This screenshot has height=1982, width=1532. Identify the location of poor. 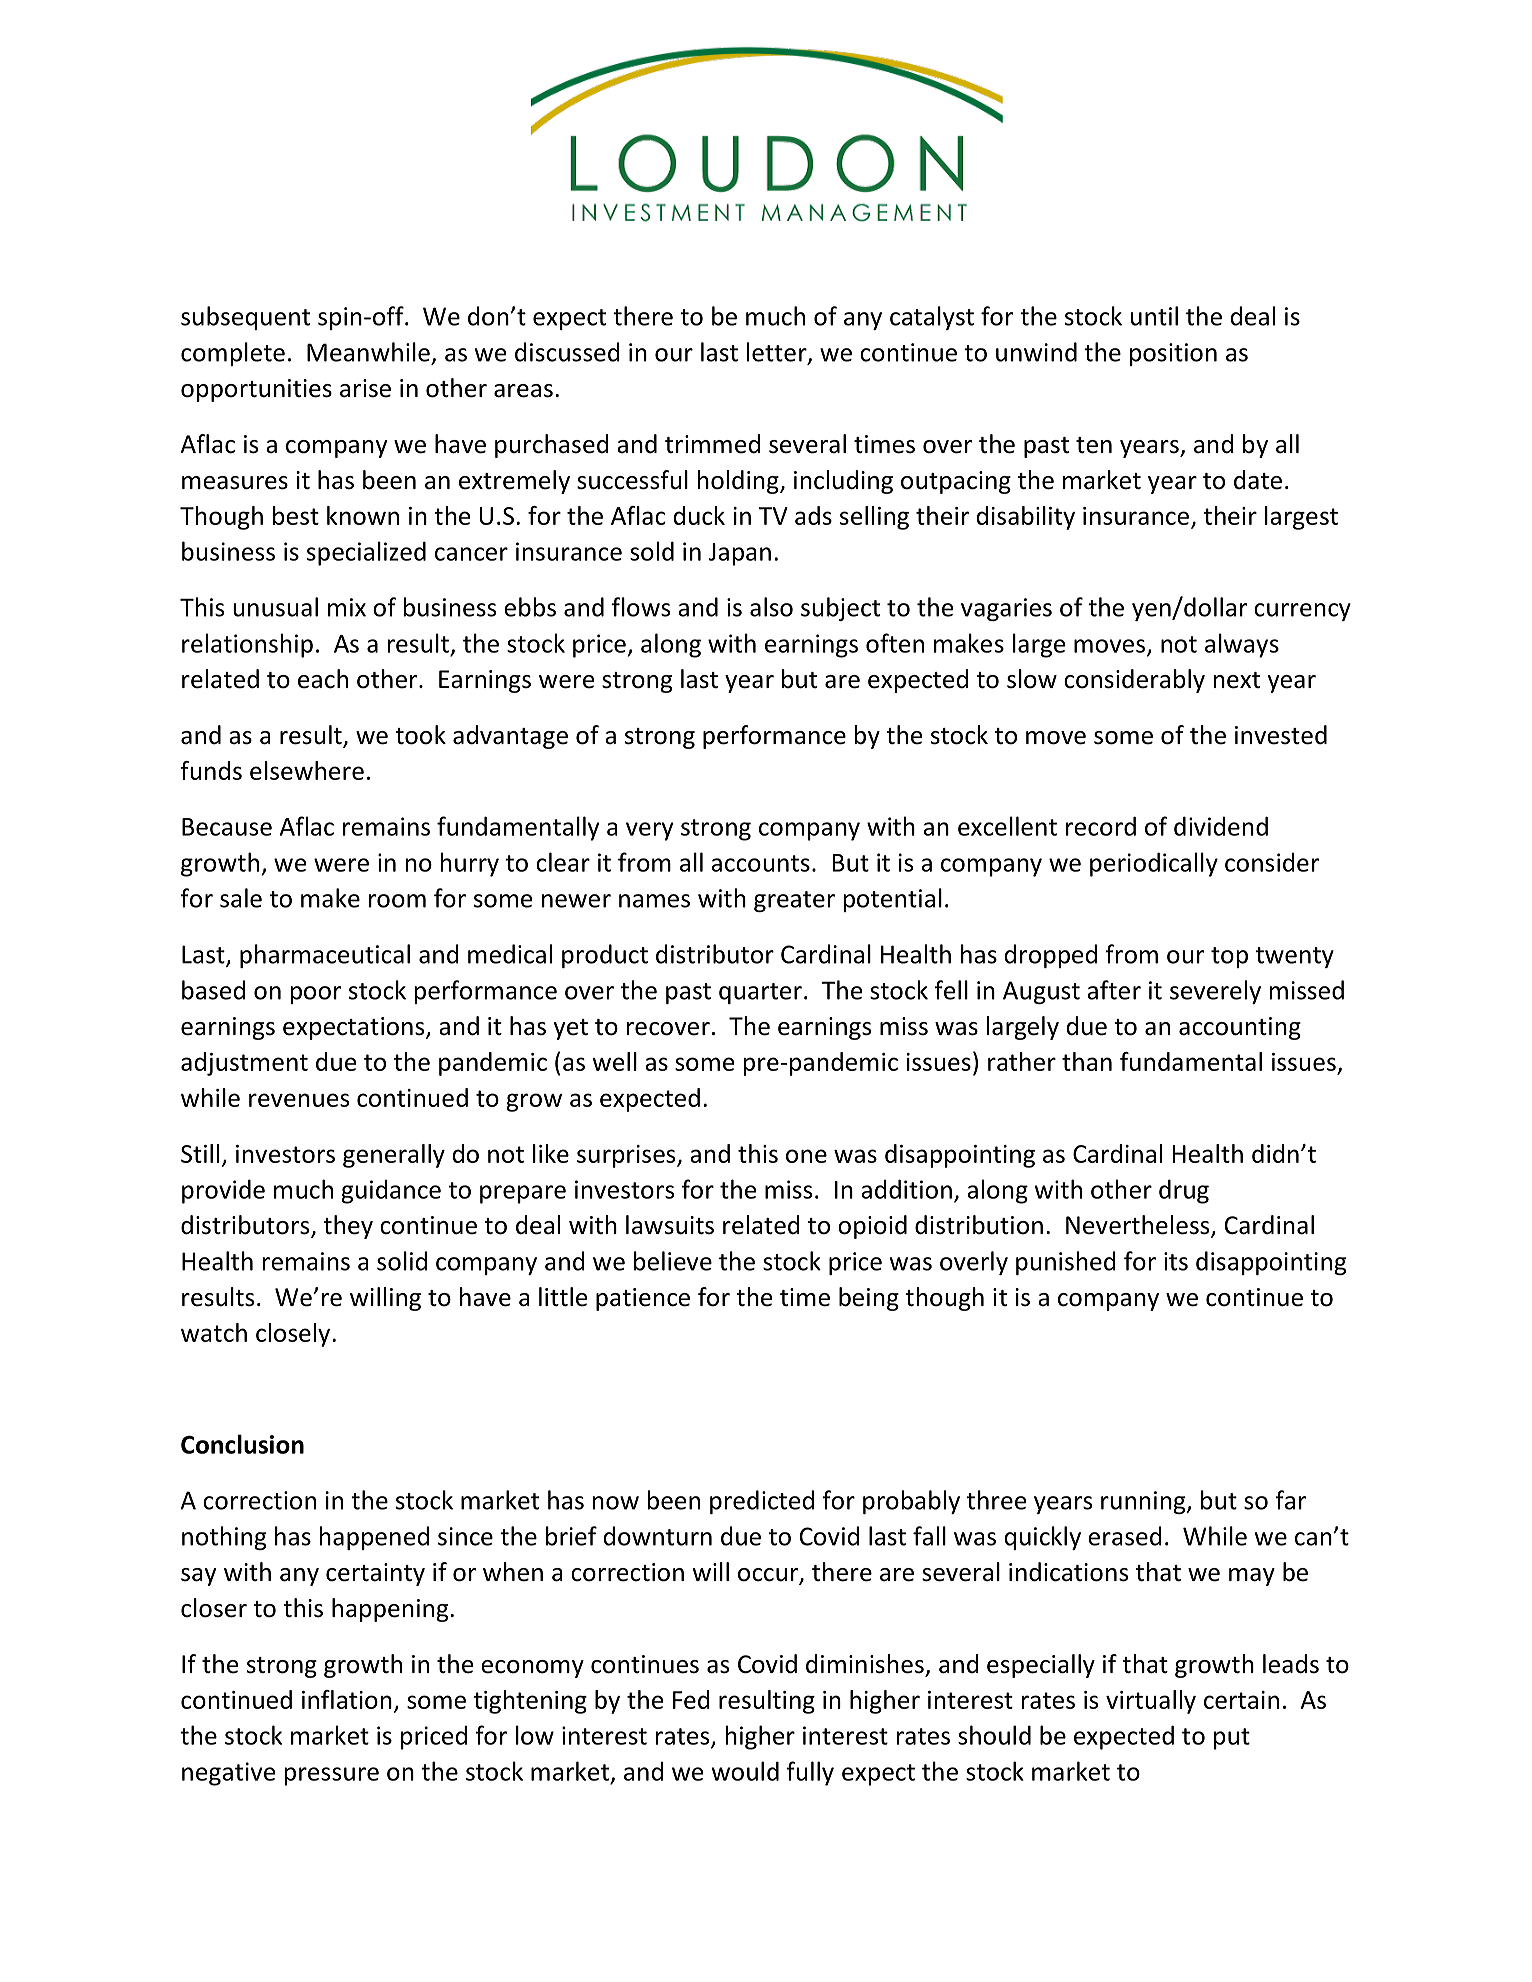
(316, 995).
